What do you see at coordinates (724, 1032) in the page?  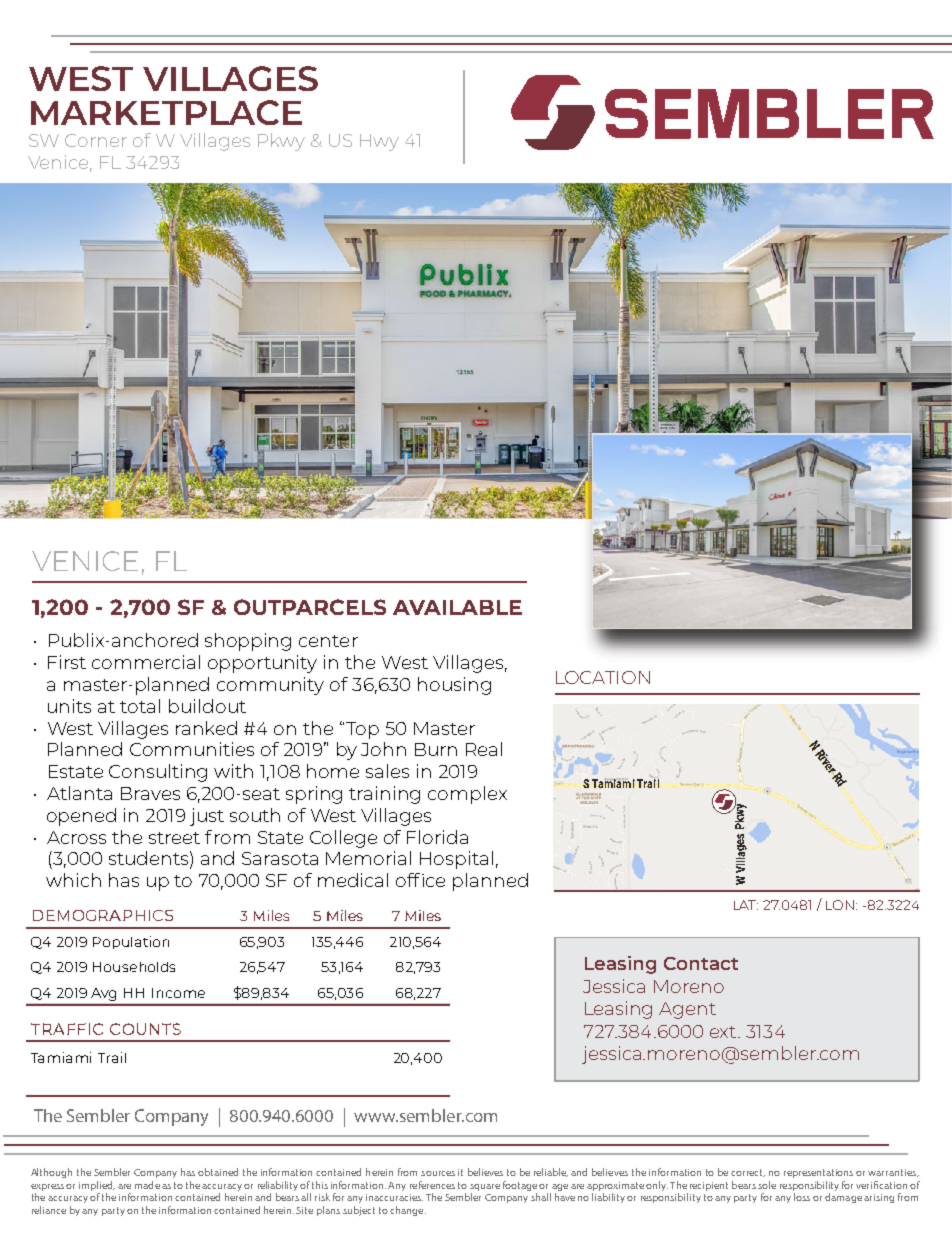 I see `ext` at bounding box center [724, 1032].
